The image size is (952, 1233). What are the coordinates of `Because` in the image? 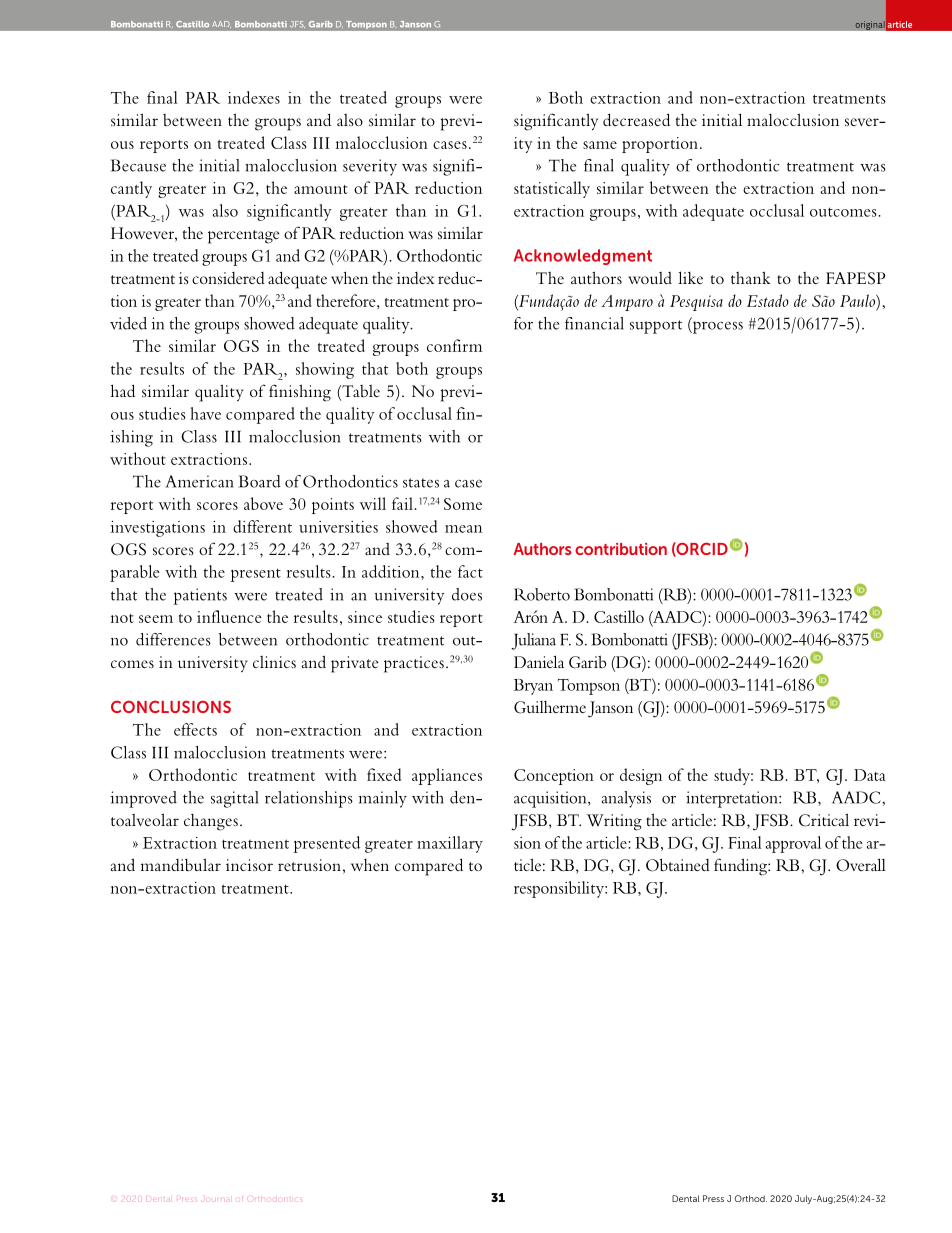 It's located at (138, 165).
